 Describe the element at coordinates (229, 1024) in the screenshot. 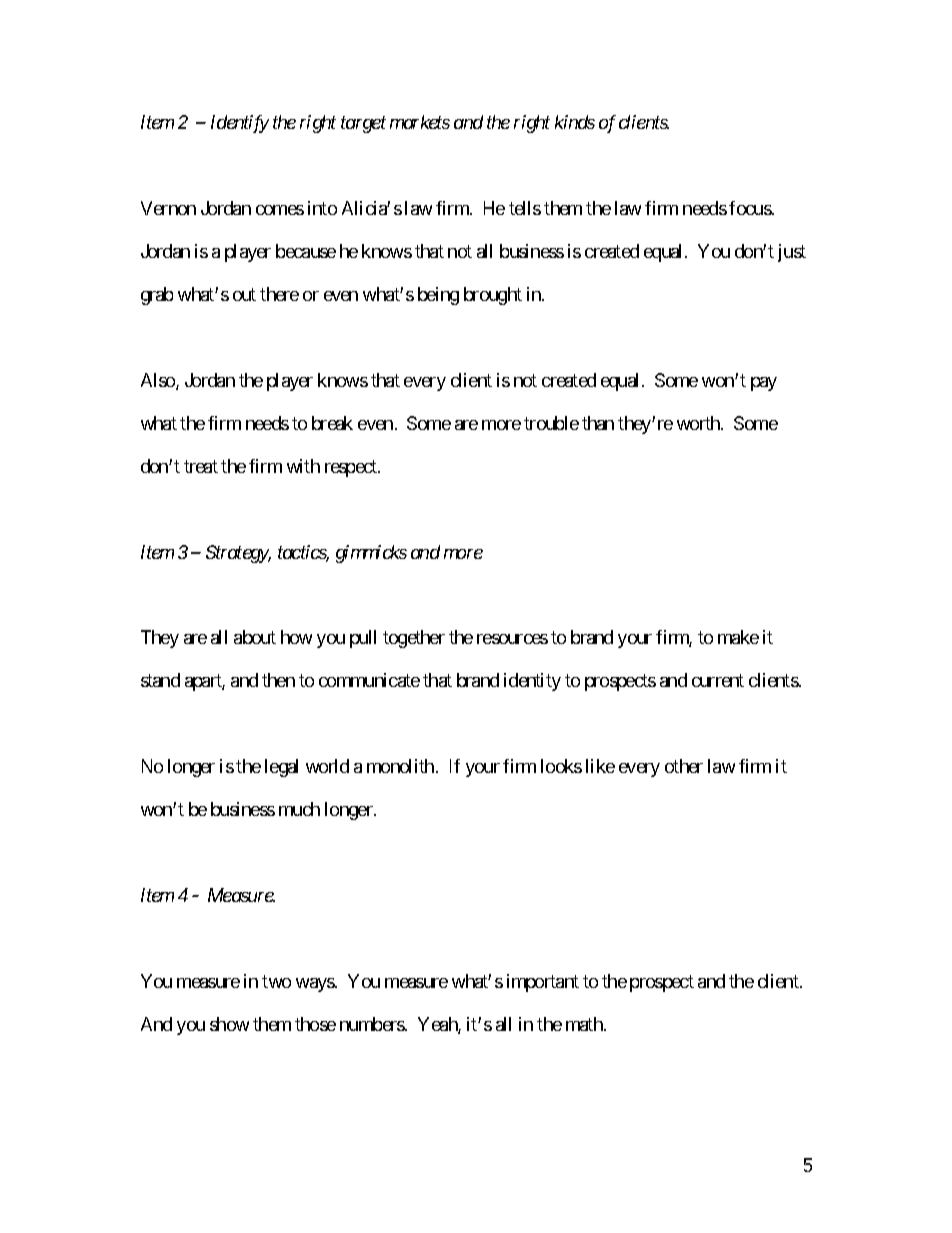

I see `show` at that location.
